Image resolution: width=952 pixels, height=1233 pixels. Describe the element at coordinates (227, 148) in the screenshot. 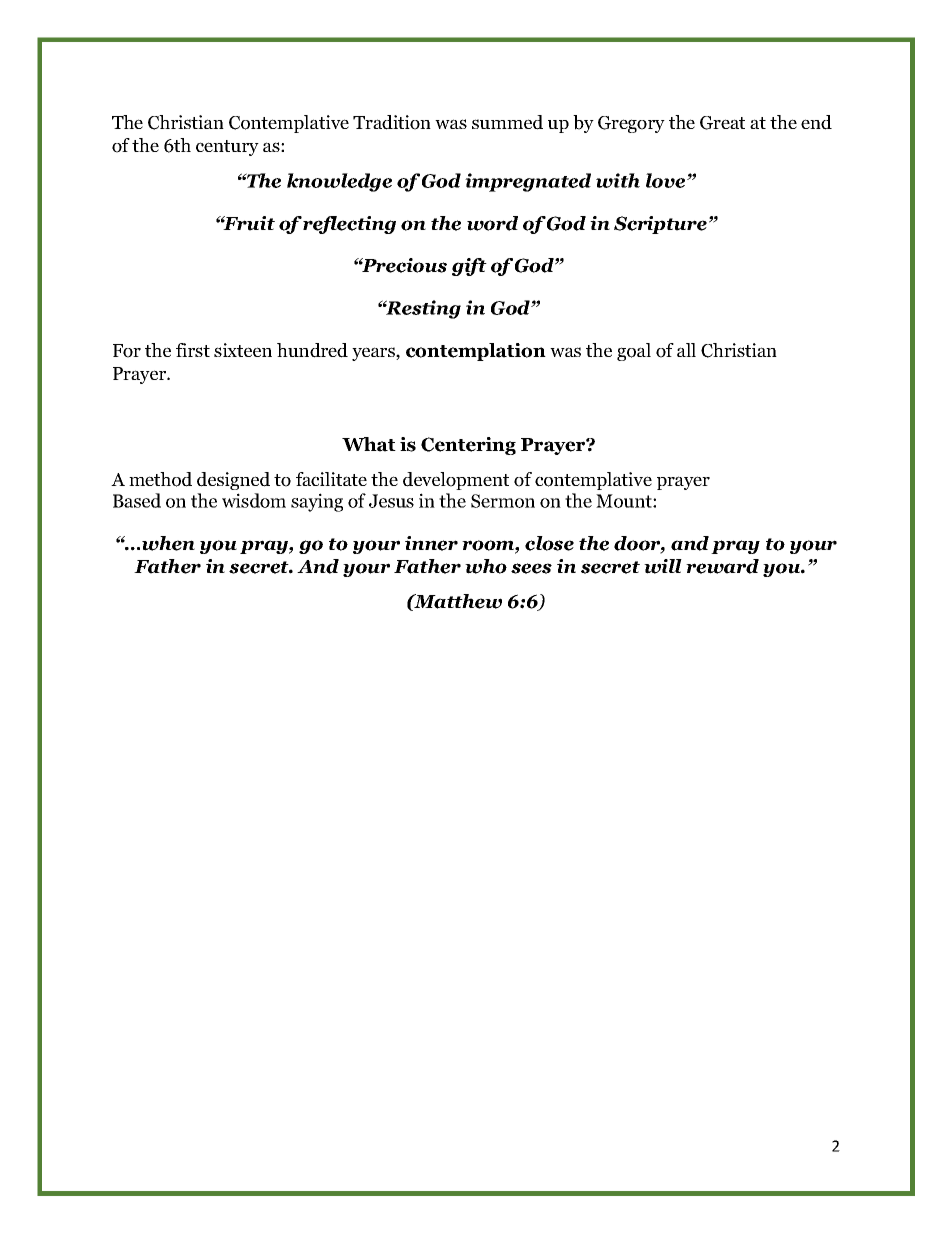

I see `century` at that location.
